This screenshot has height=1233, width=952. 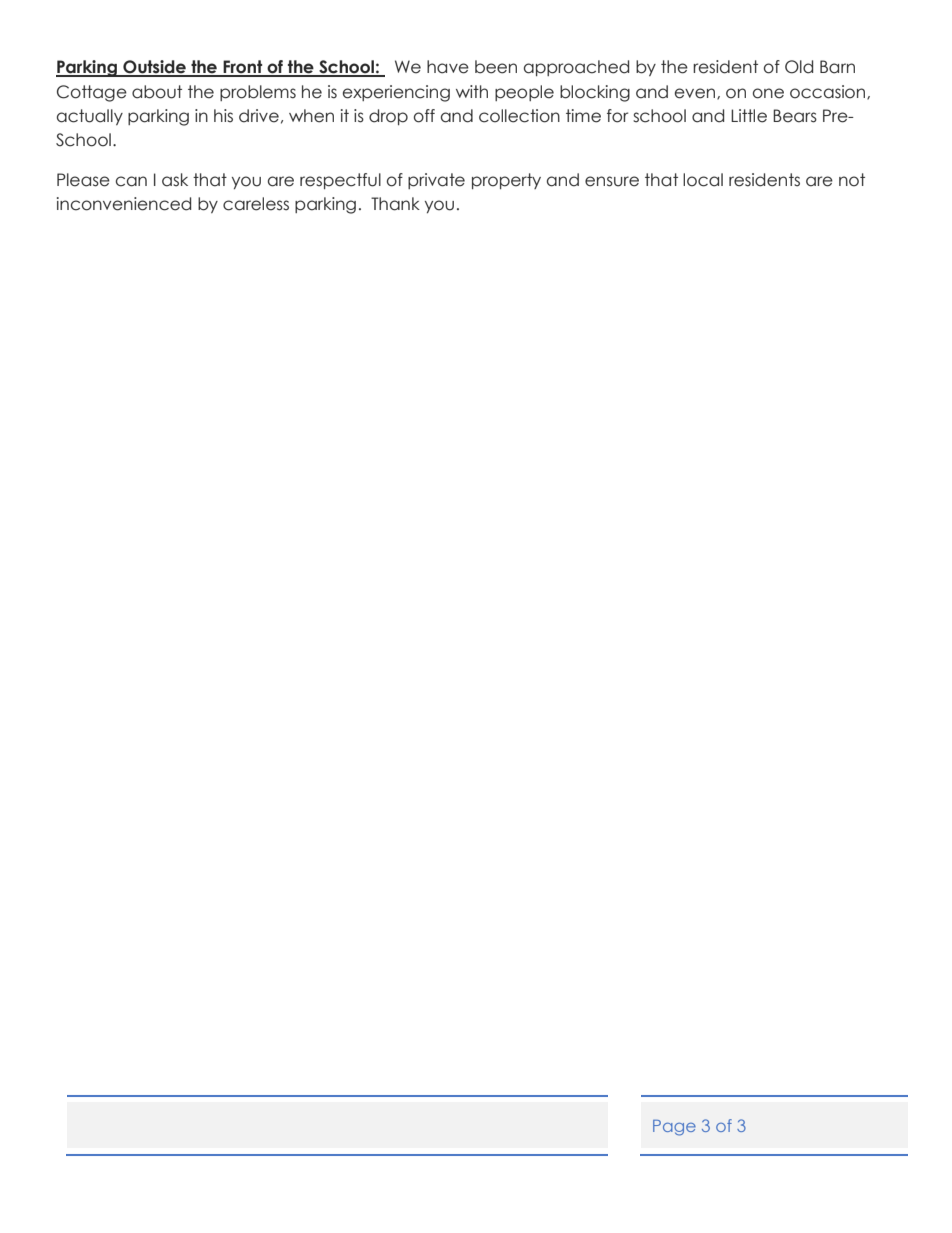 I want to click on about, so click(x=157, y=92).
